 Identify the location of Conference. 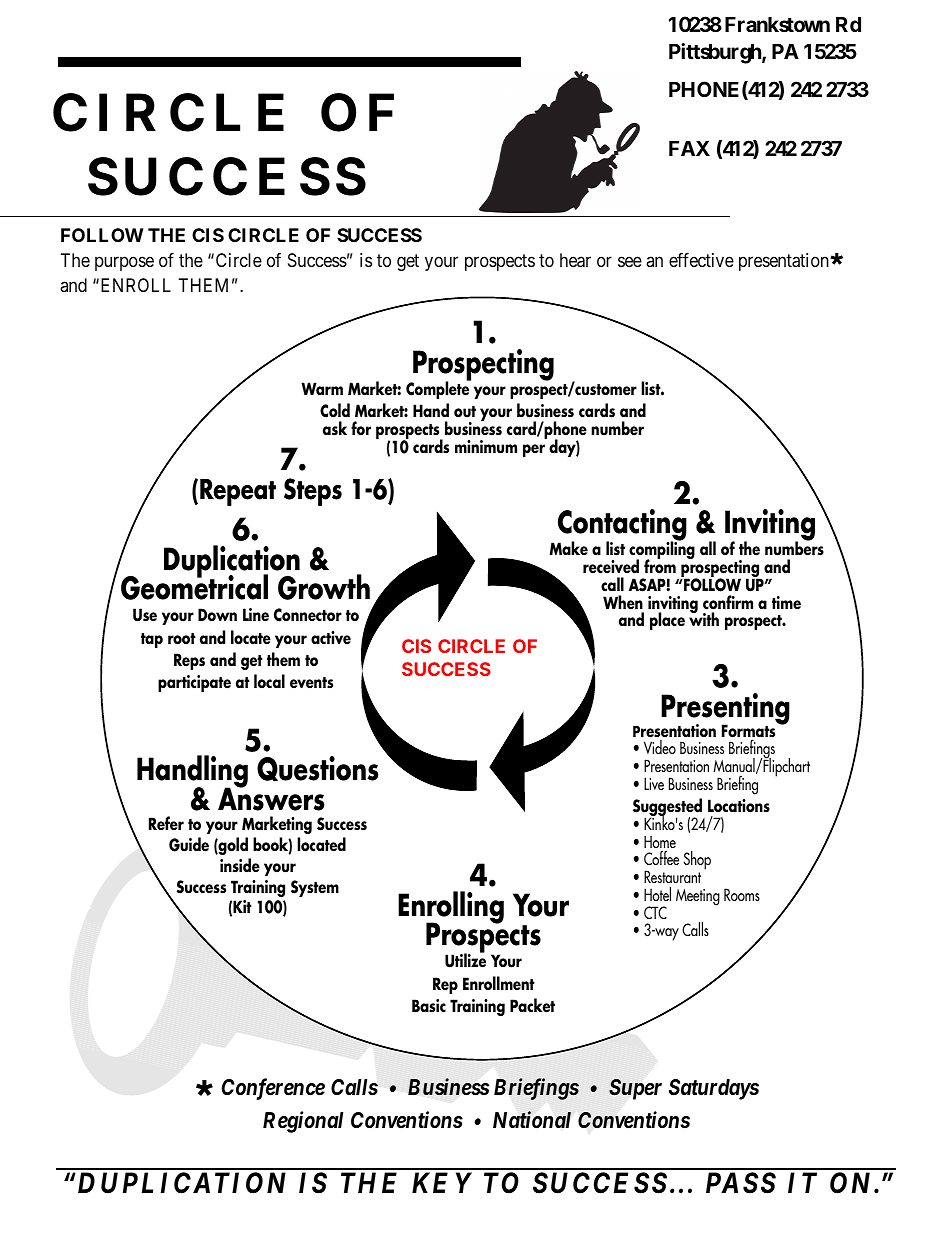
(273, 1089).
